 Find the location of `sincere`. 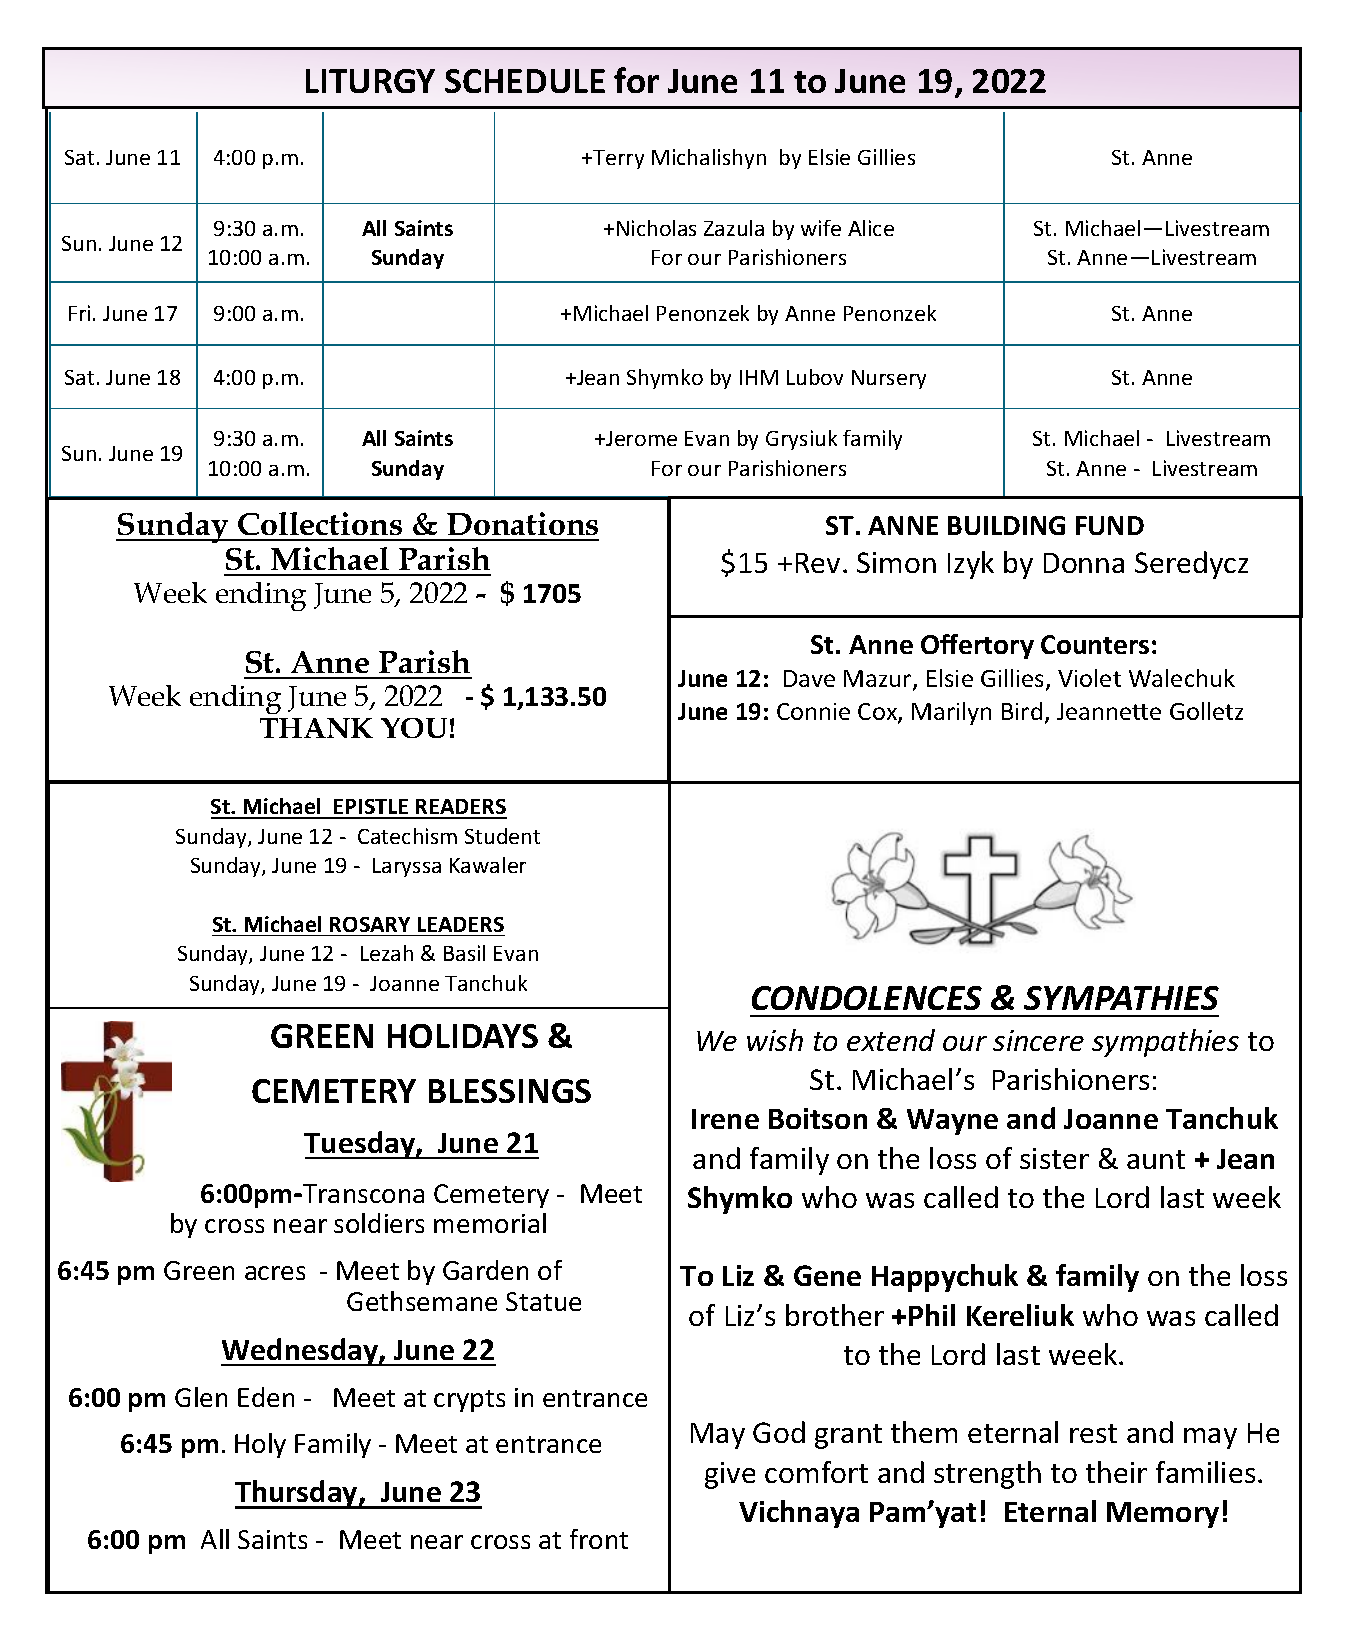

sincere is located at coordinates (1038, 1040).
